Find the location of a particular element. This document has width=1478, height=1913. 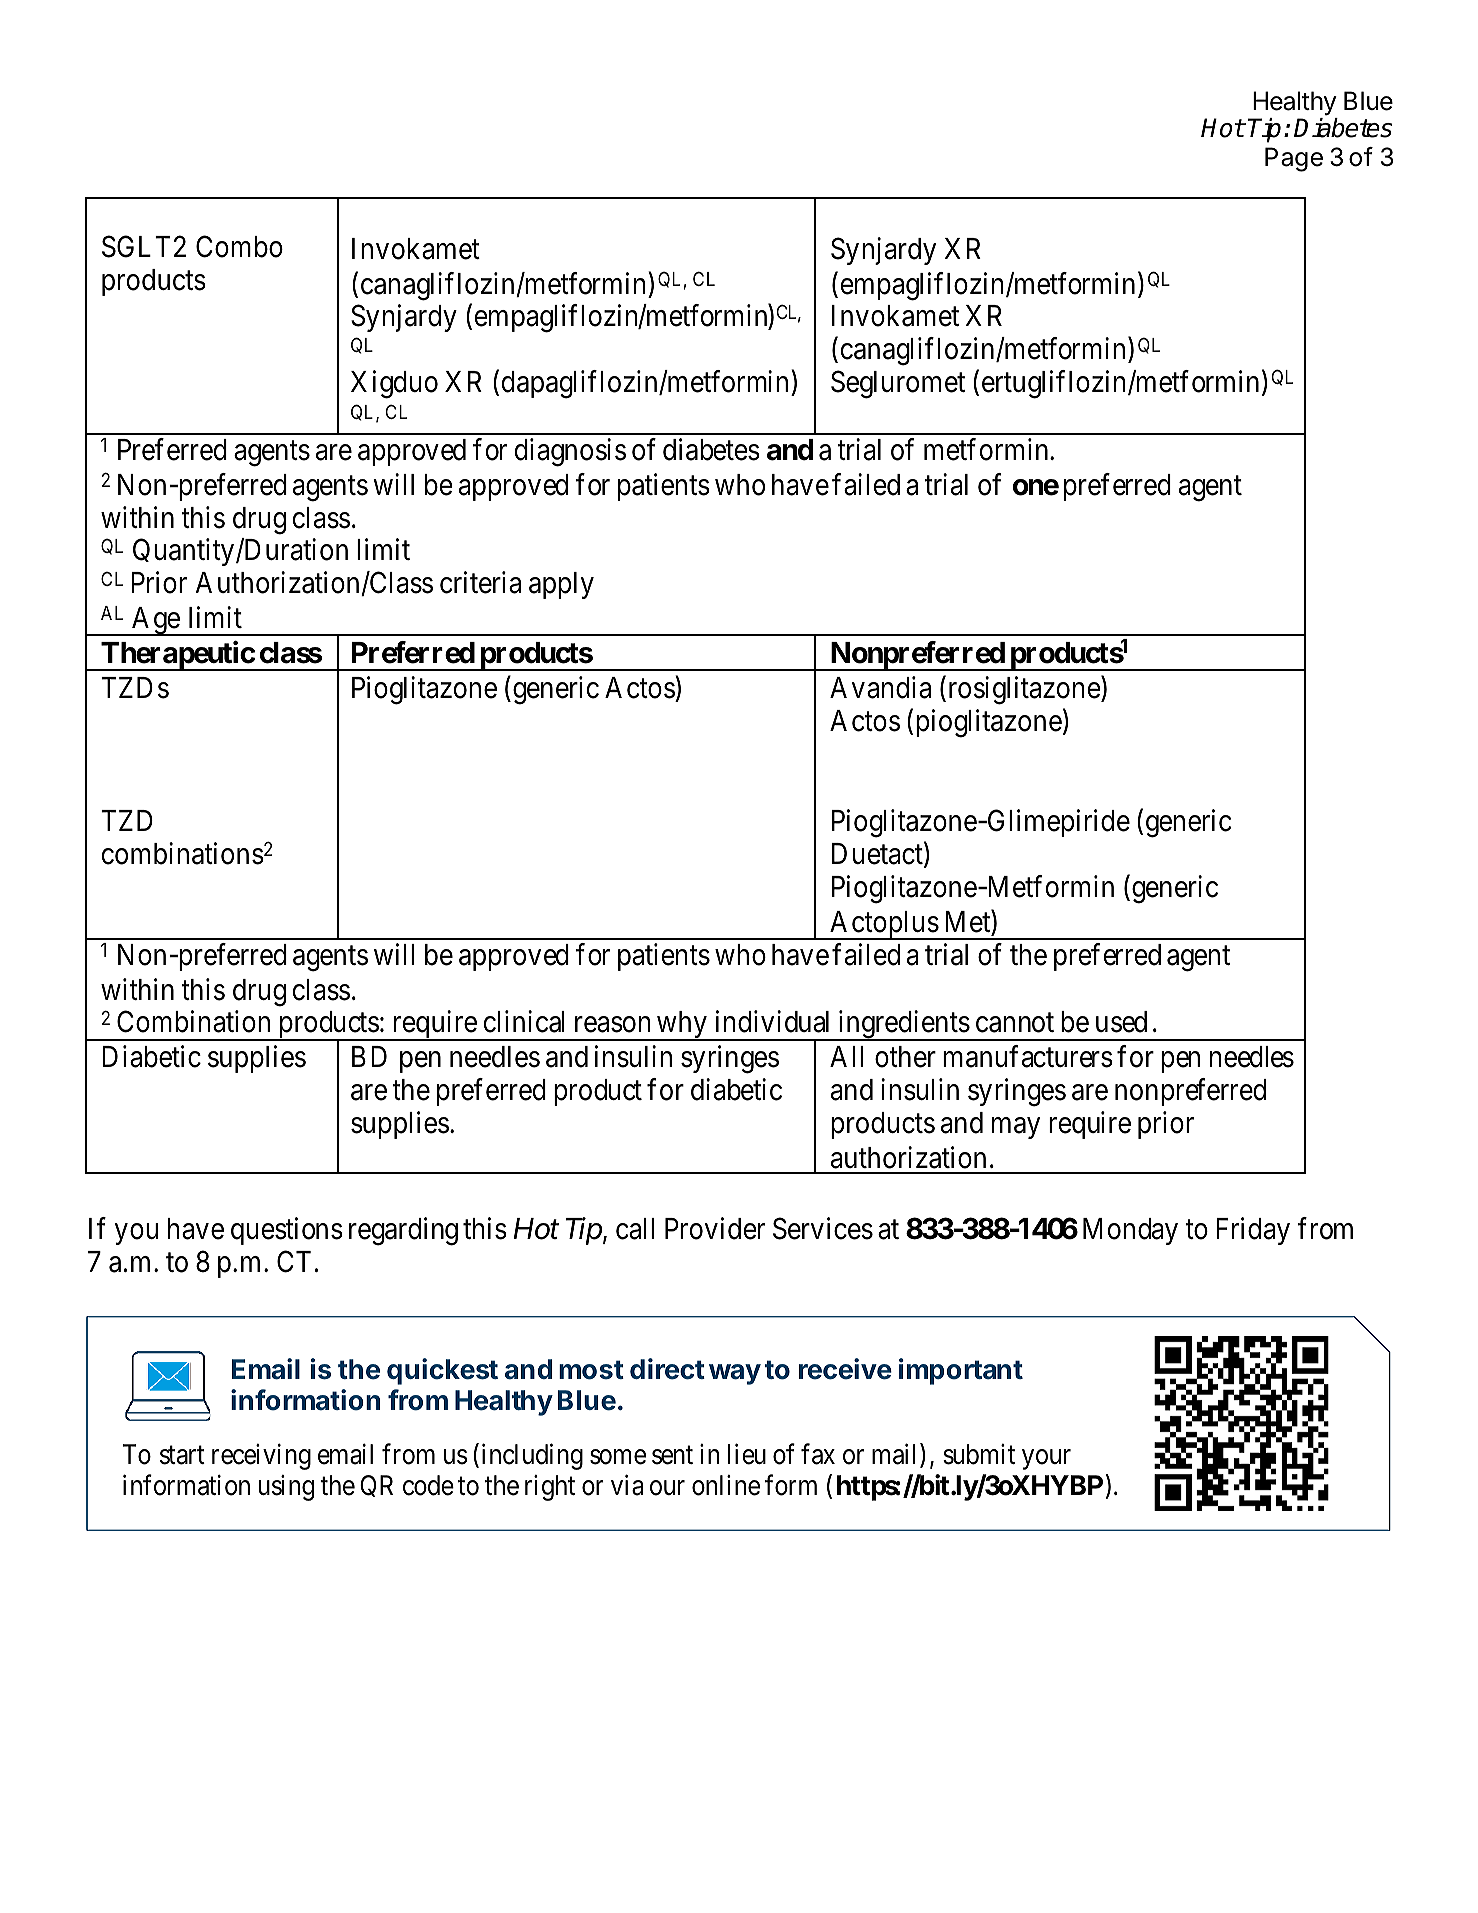

clinical is located at coordinates (524, 1022).
